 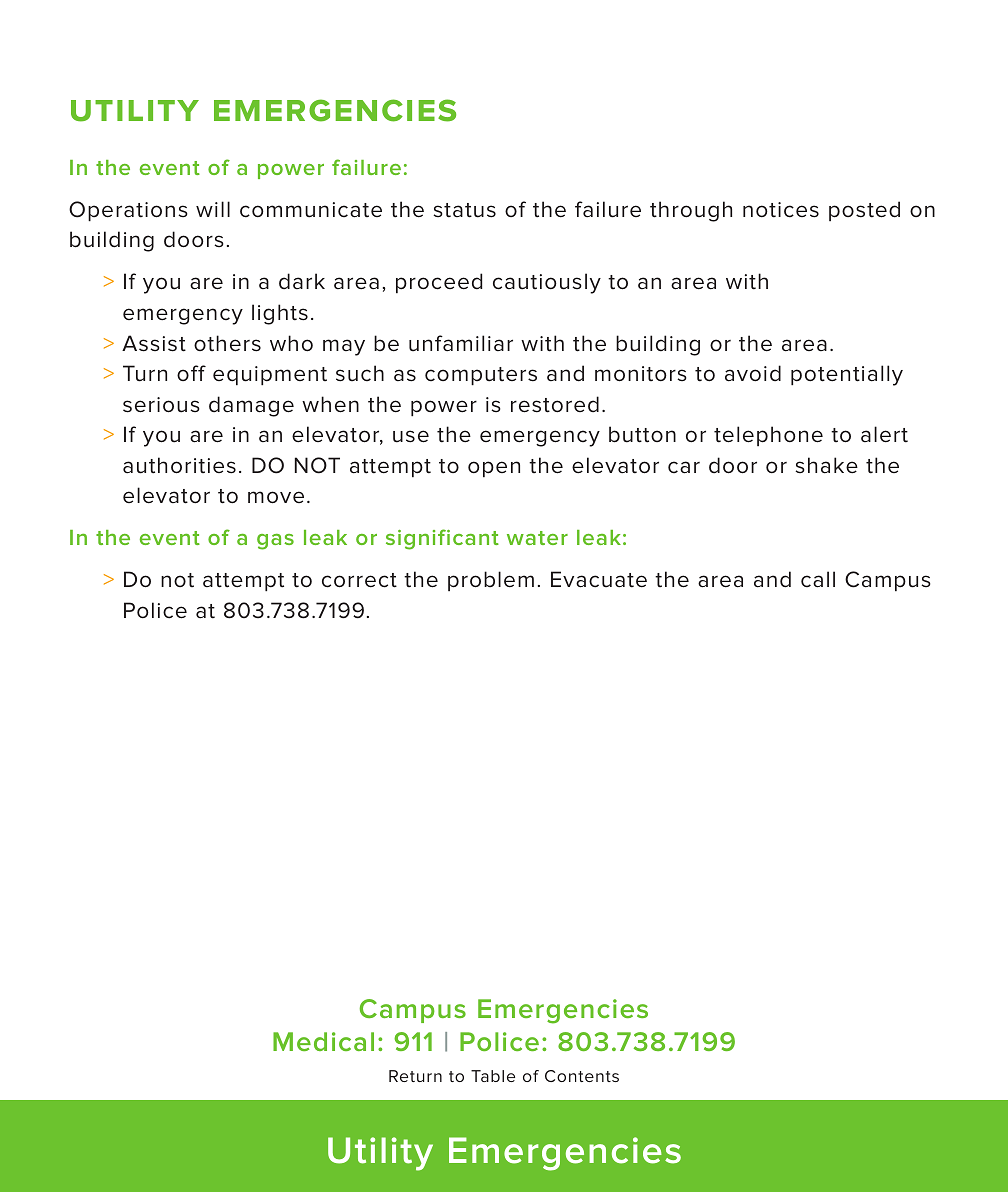 What do you see at coordinates (464, 210) in the screenshot?
I see `status` at bounding box center [464, 210].
